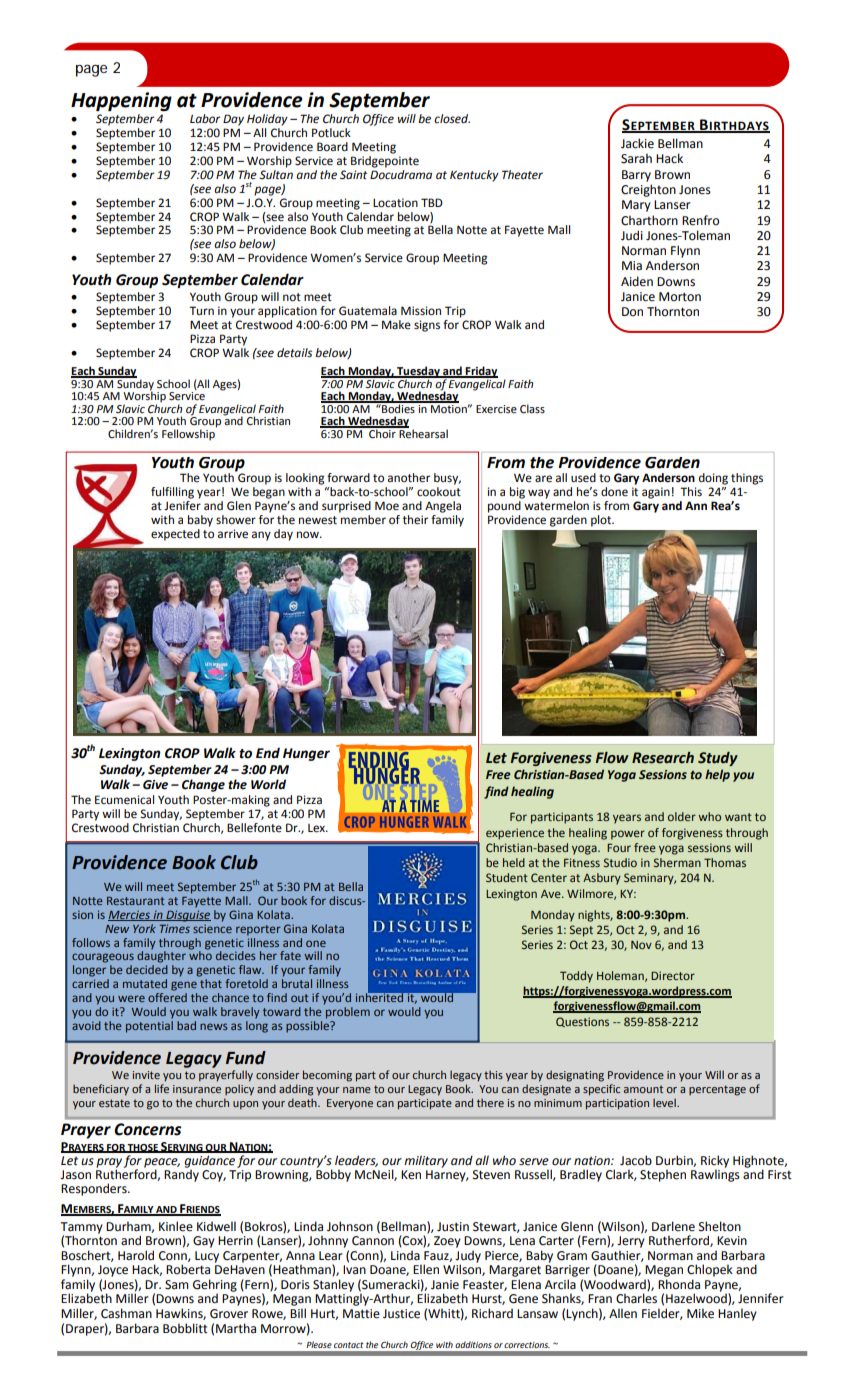  Describe the element at coordinates (177, 1285) in the page. I see `Sam` at that location.
